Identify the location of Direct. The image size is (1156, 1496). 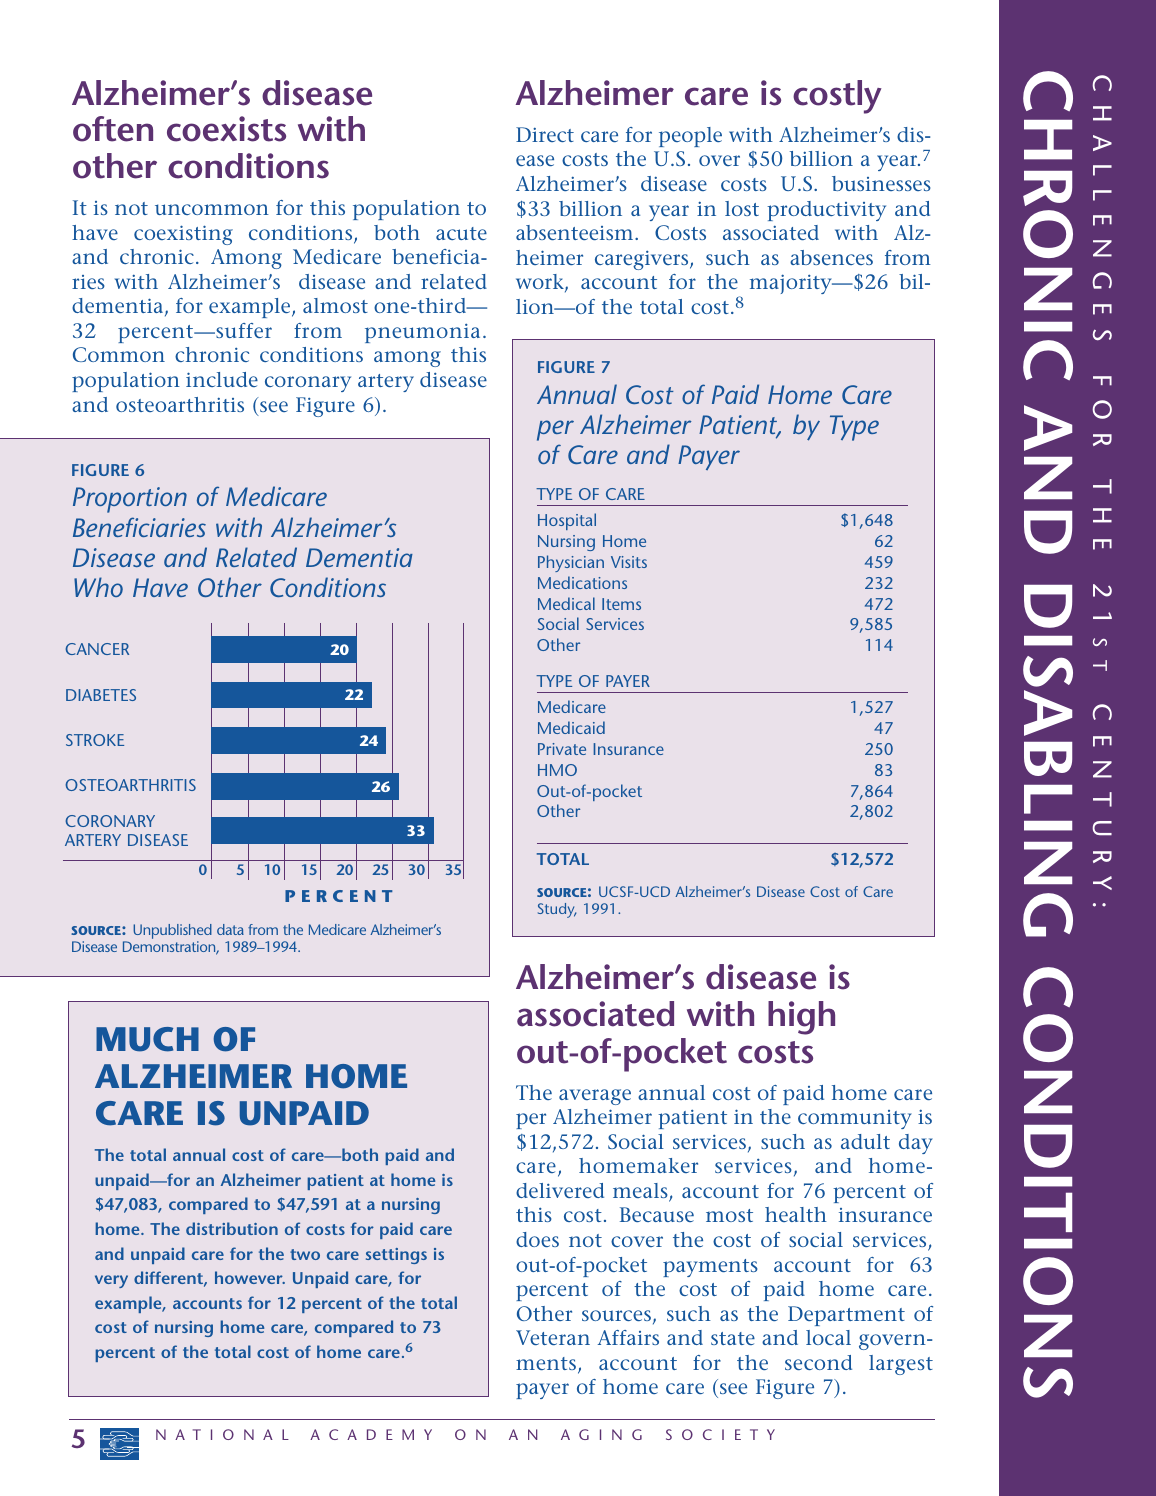
(545, 134).
